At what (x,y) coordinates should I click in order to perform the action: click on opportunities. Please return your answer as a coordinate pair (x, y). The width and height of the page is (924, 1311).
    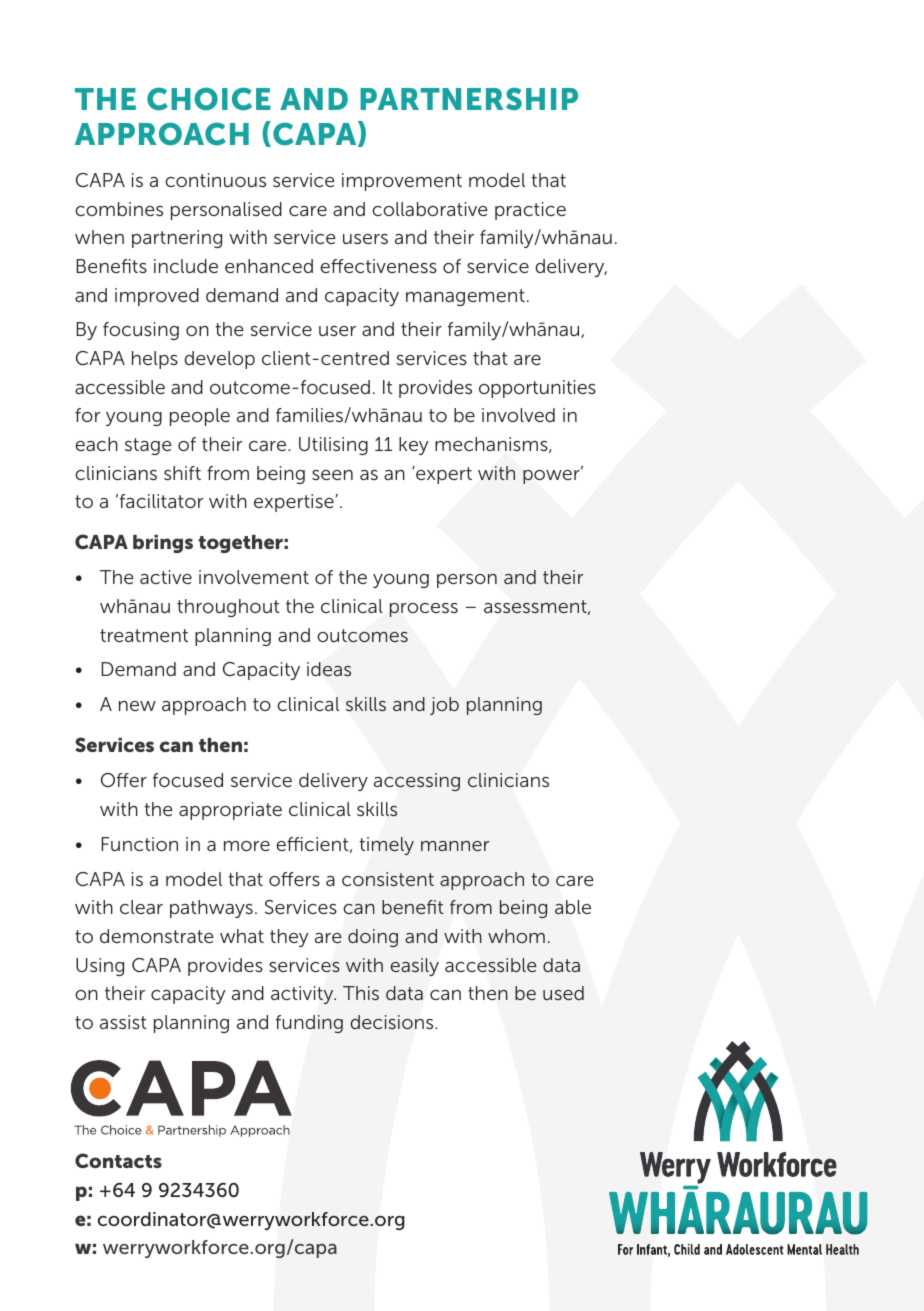
    Looking at the image, I should click on (537, 389).
